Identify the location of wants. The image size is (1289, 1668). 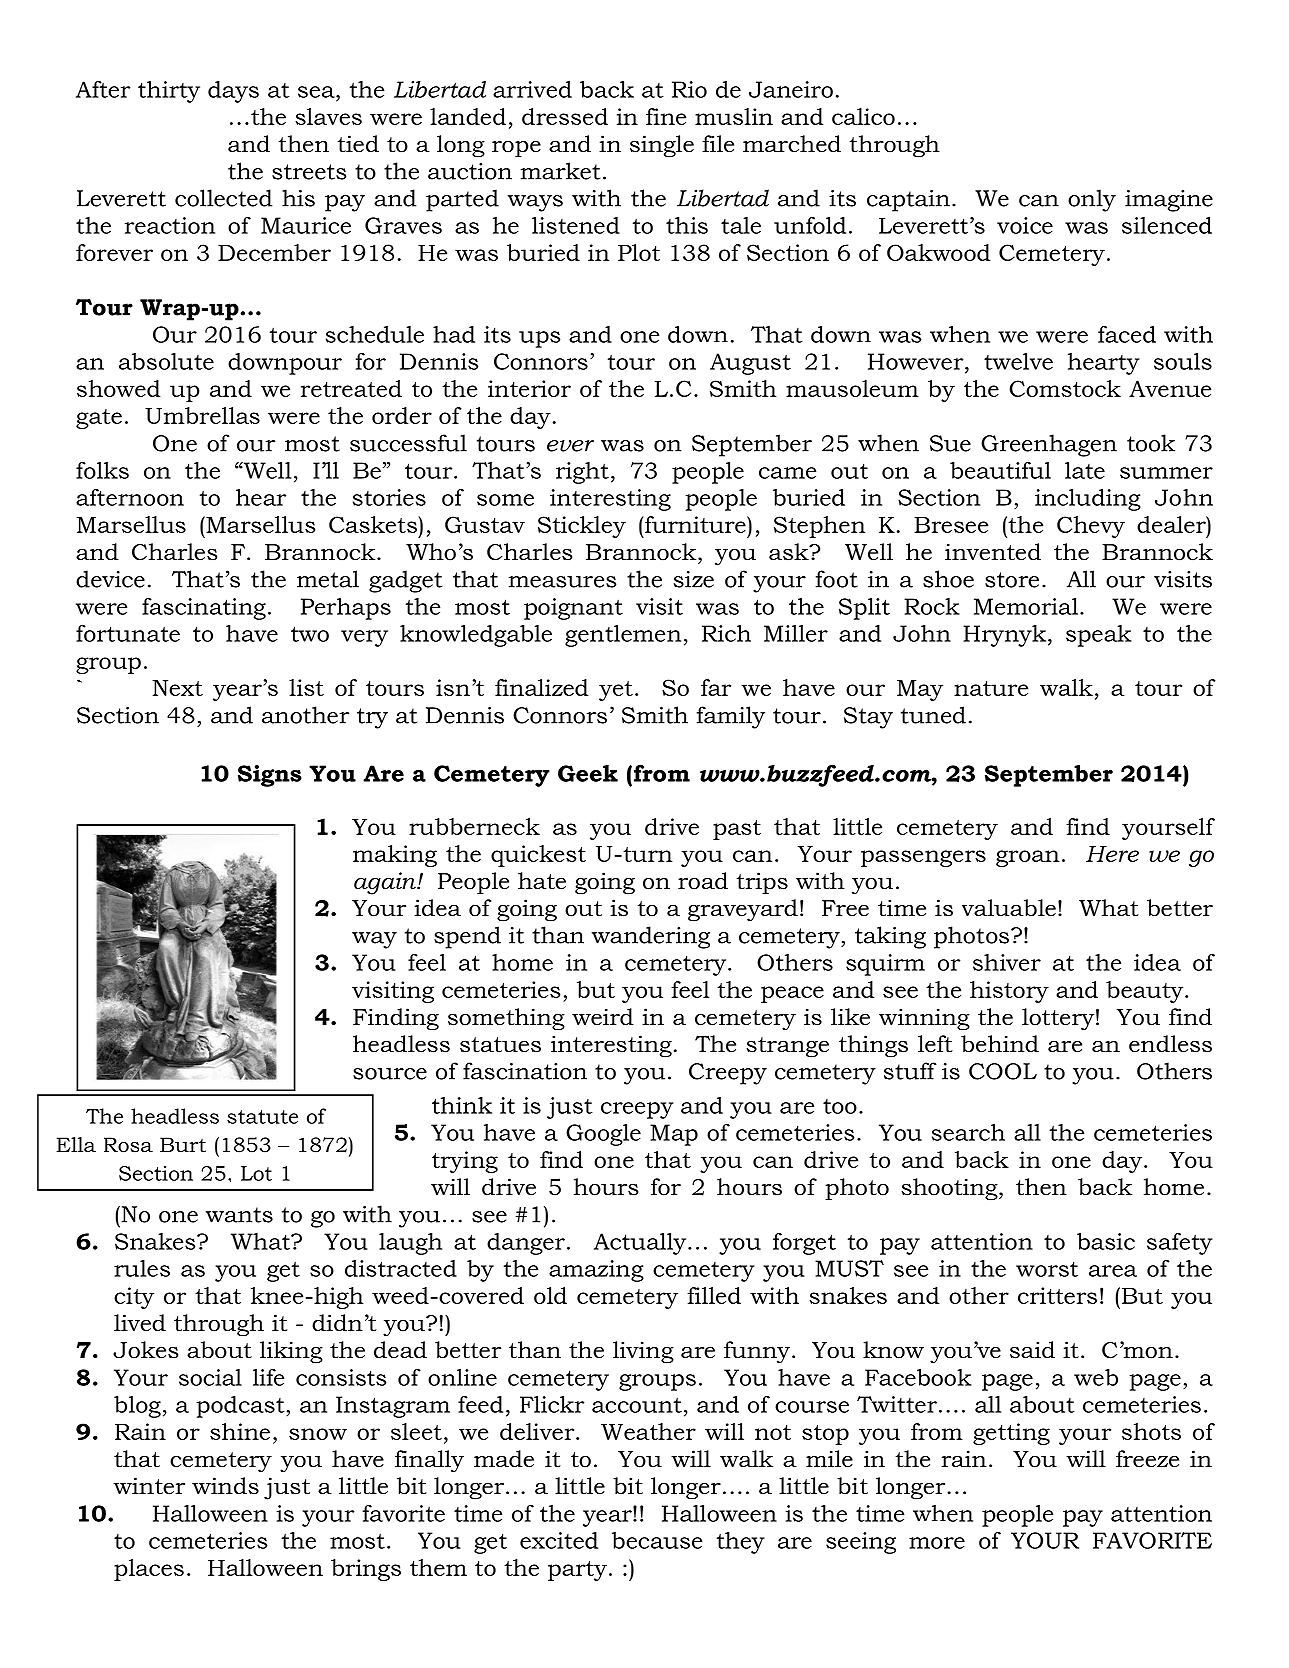
(239, 1215).
